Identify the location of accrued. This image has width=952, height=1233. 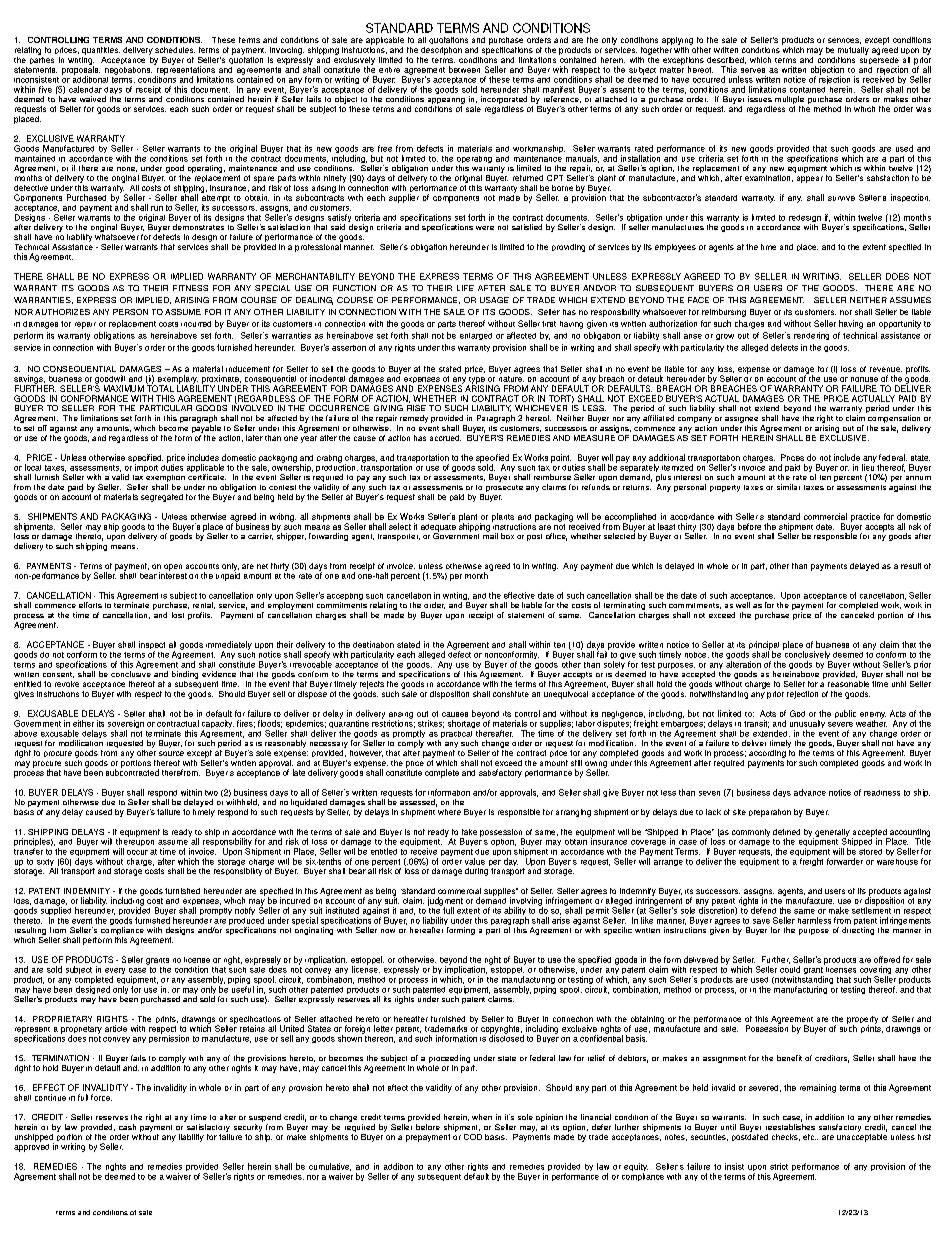
(445, 438).
